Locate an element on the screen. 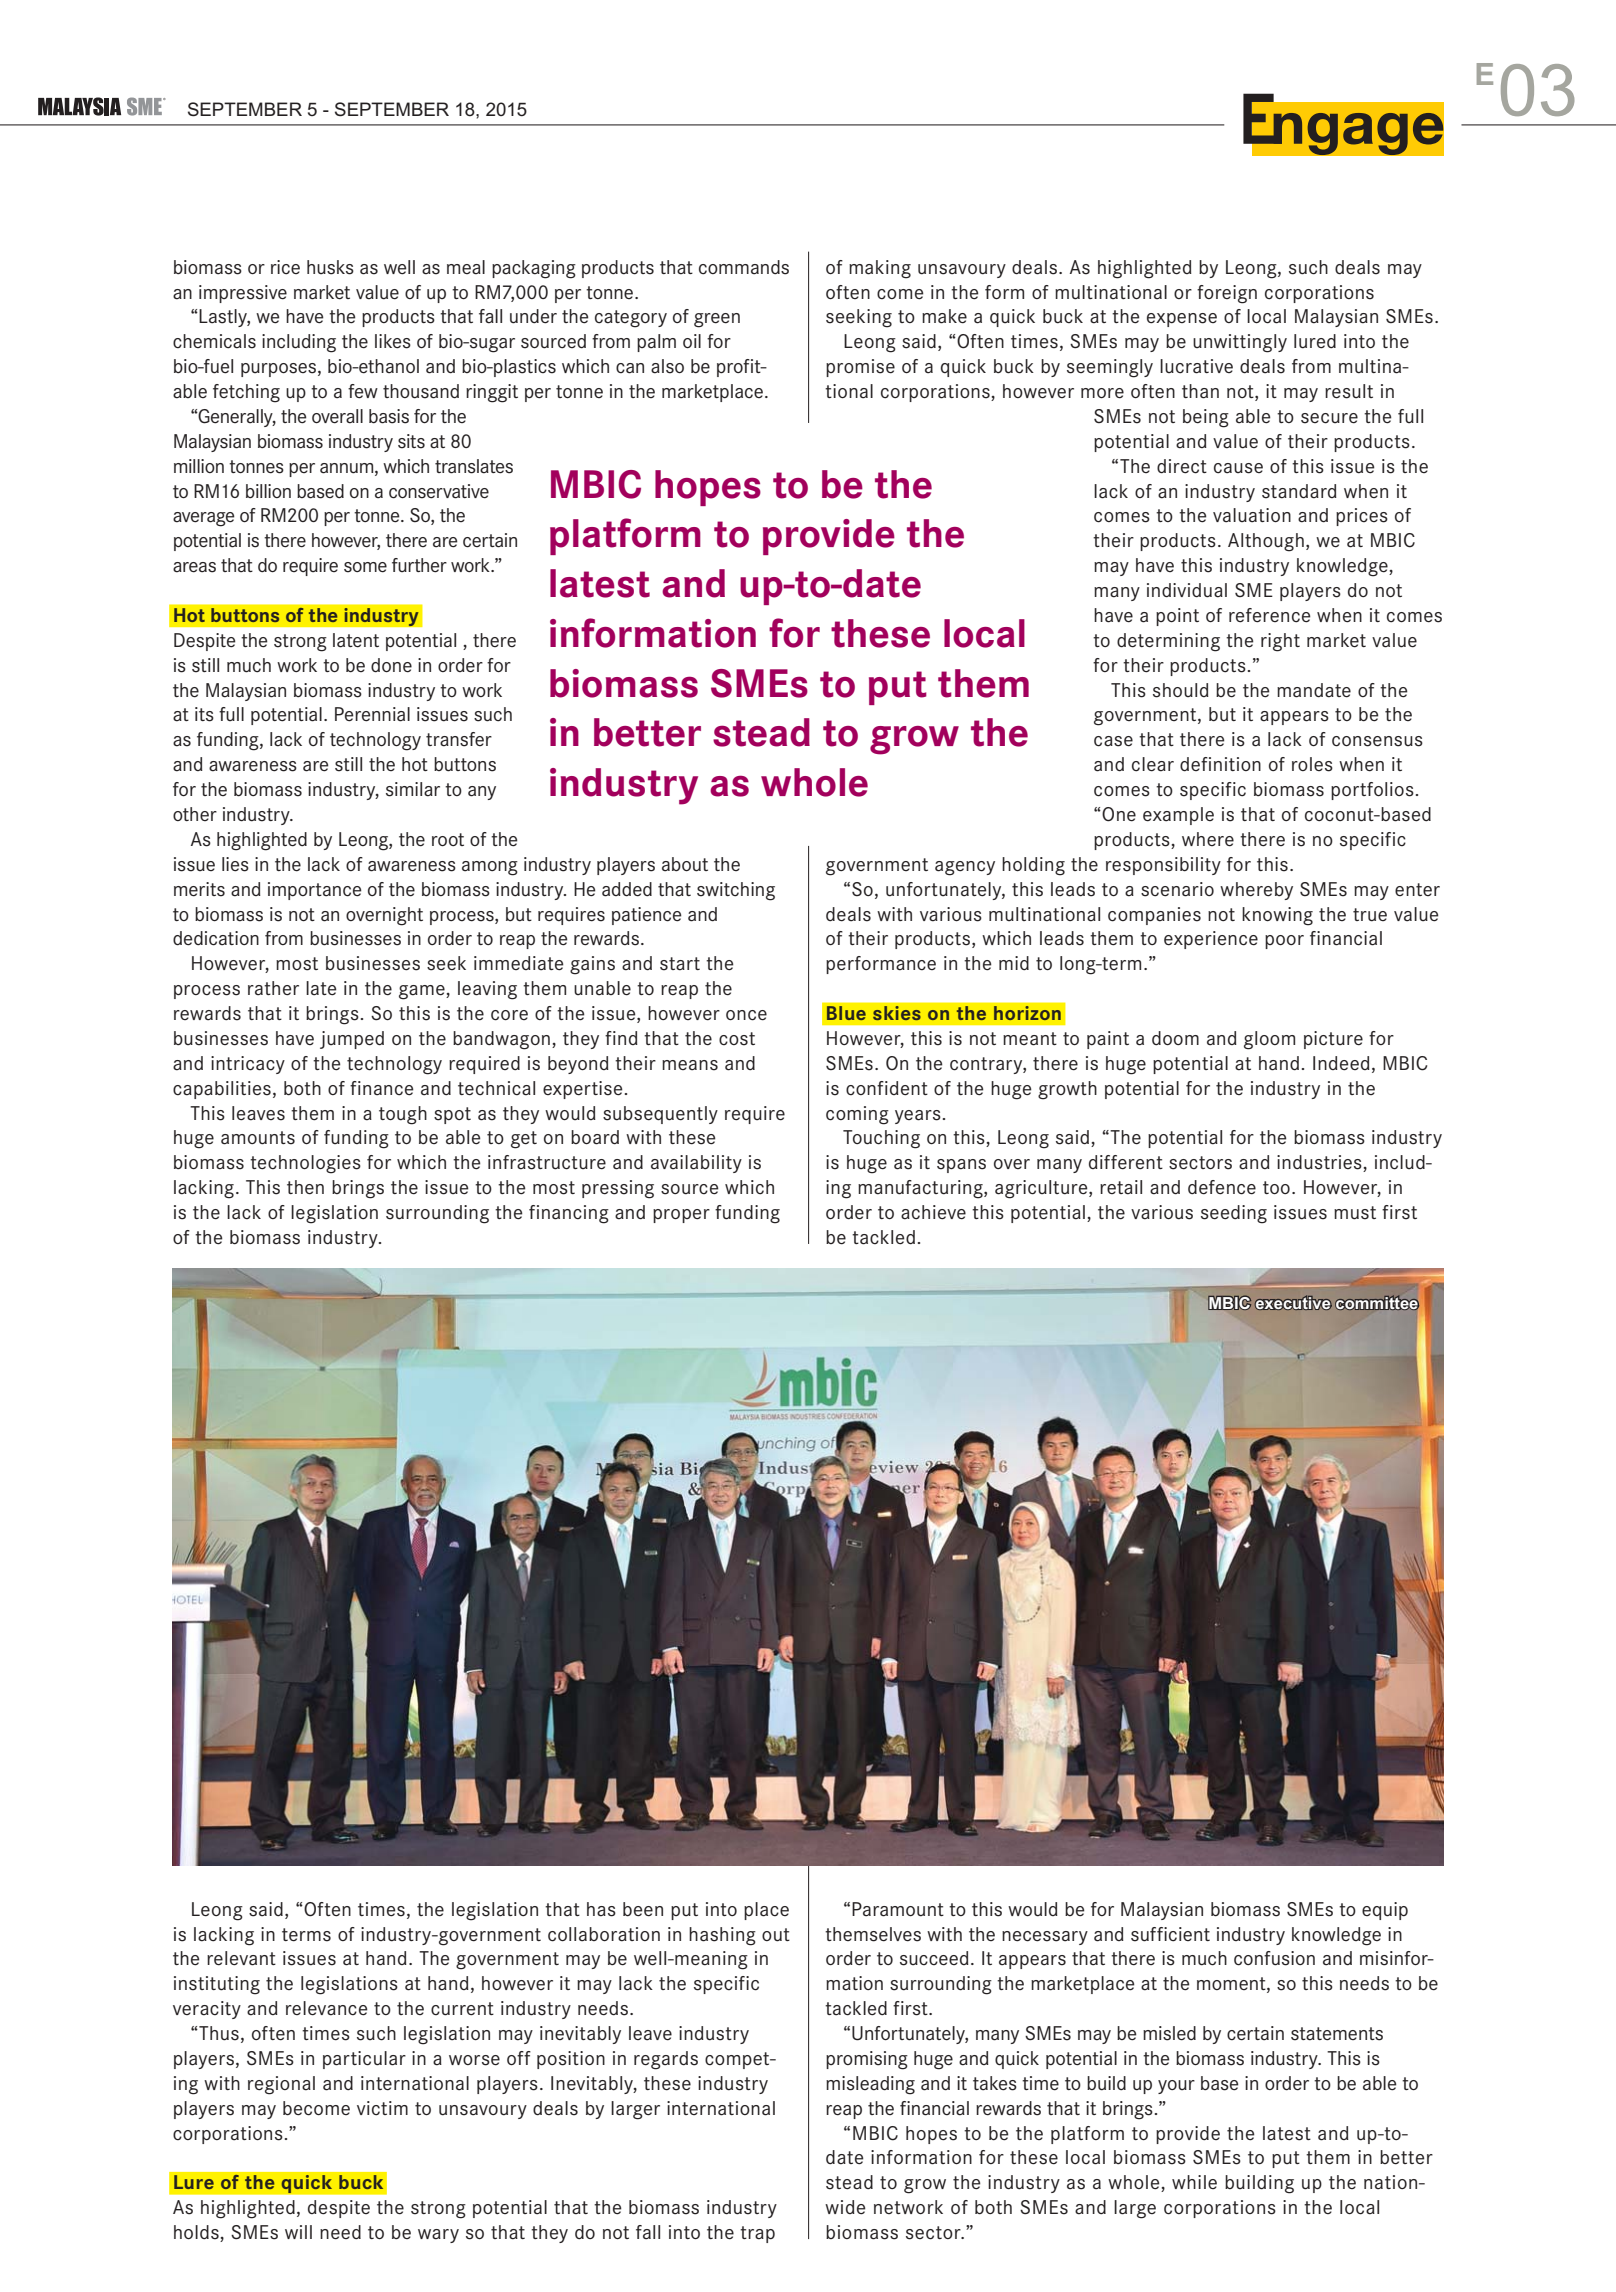  likes is located at coordinates (393, 341).
